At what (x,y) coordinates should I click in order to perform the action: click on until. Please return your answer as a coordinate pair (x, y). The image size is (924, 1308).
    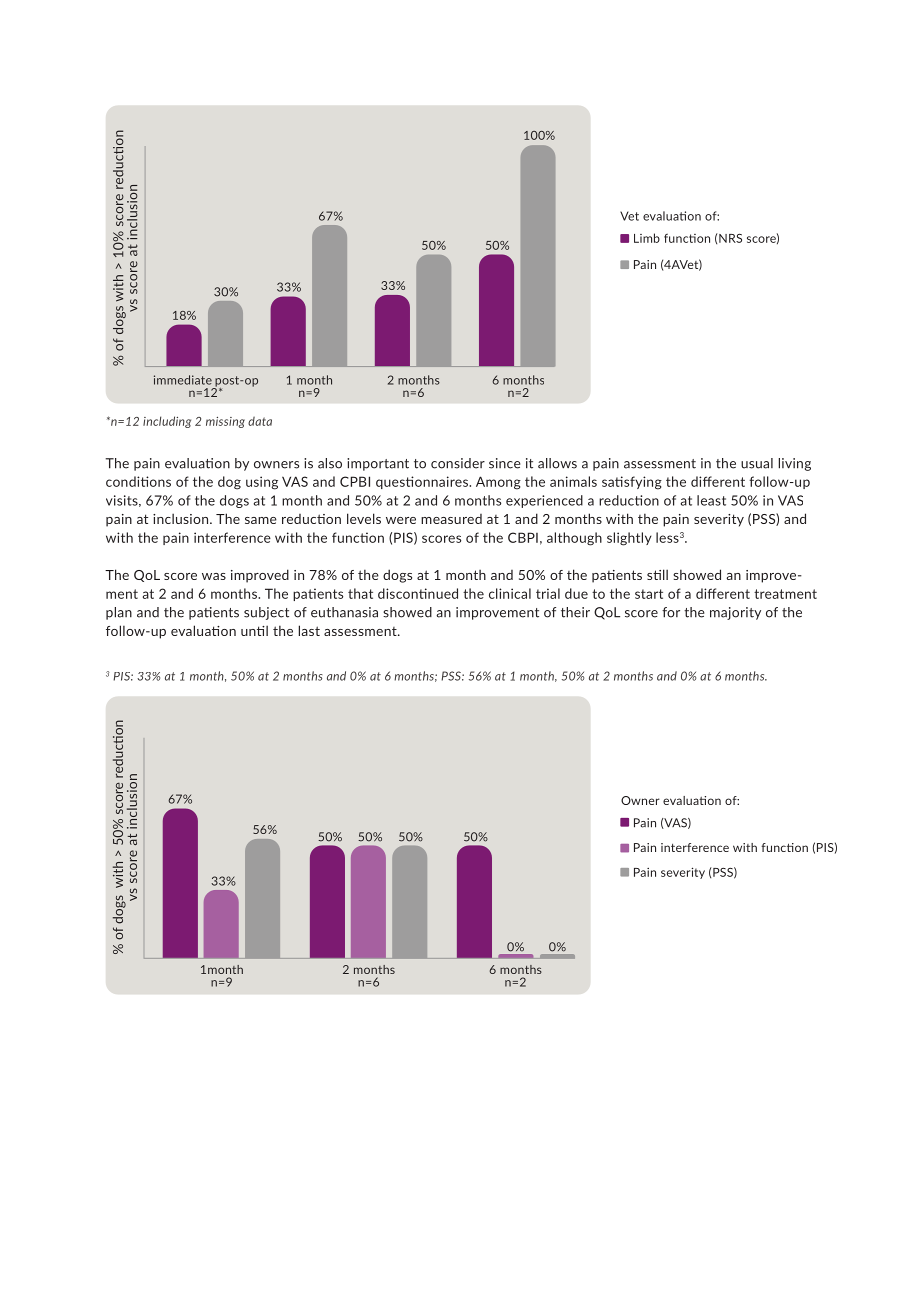
    Looking at the image, I should click on (254, 630).
